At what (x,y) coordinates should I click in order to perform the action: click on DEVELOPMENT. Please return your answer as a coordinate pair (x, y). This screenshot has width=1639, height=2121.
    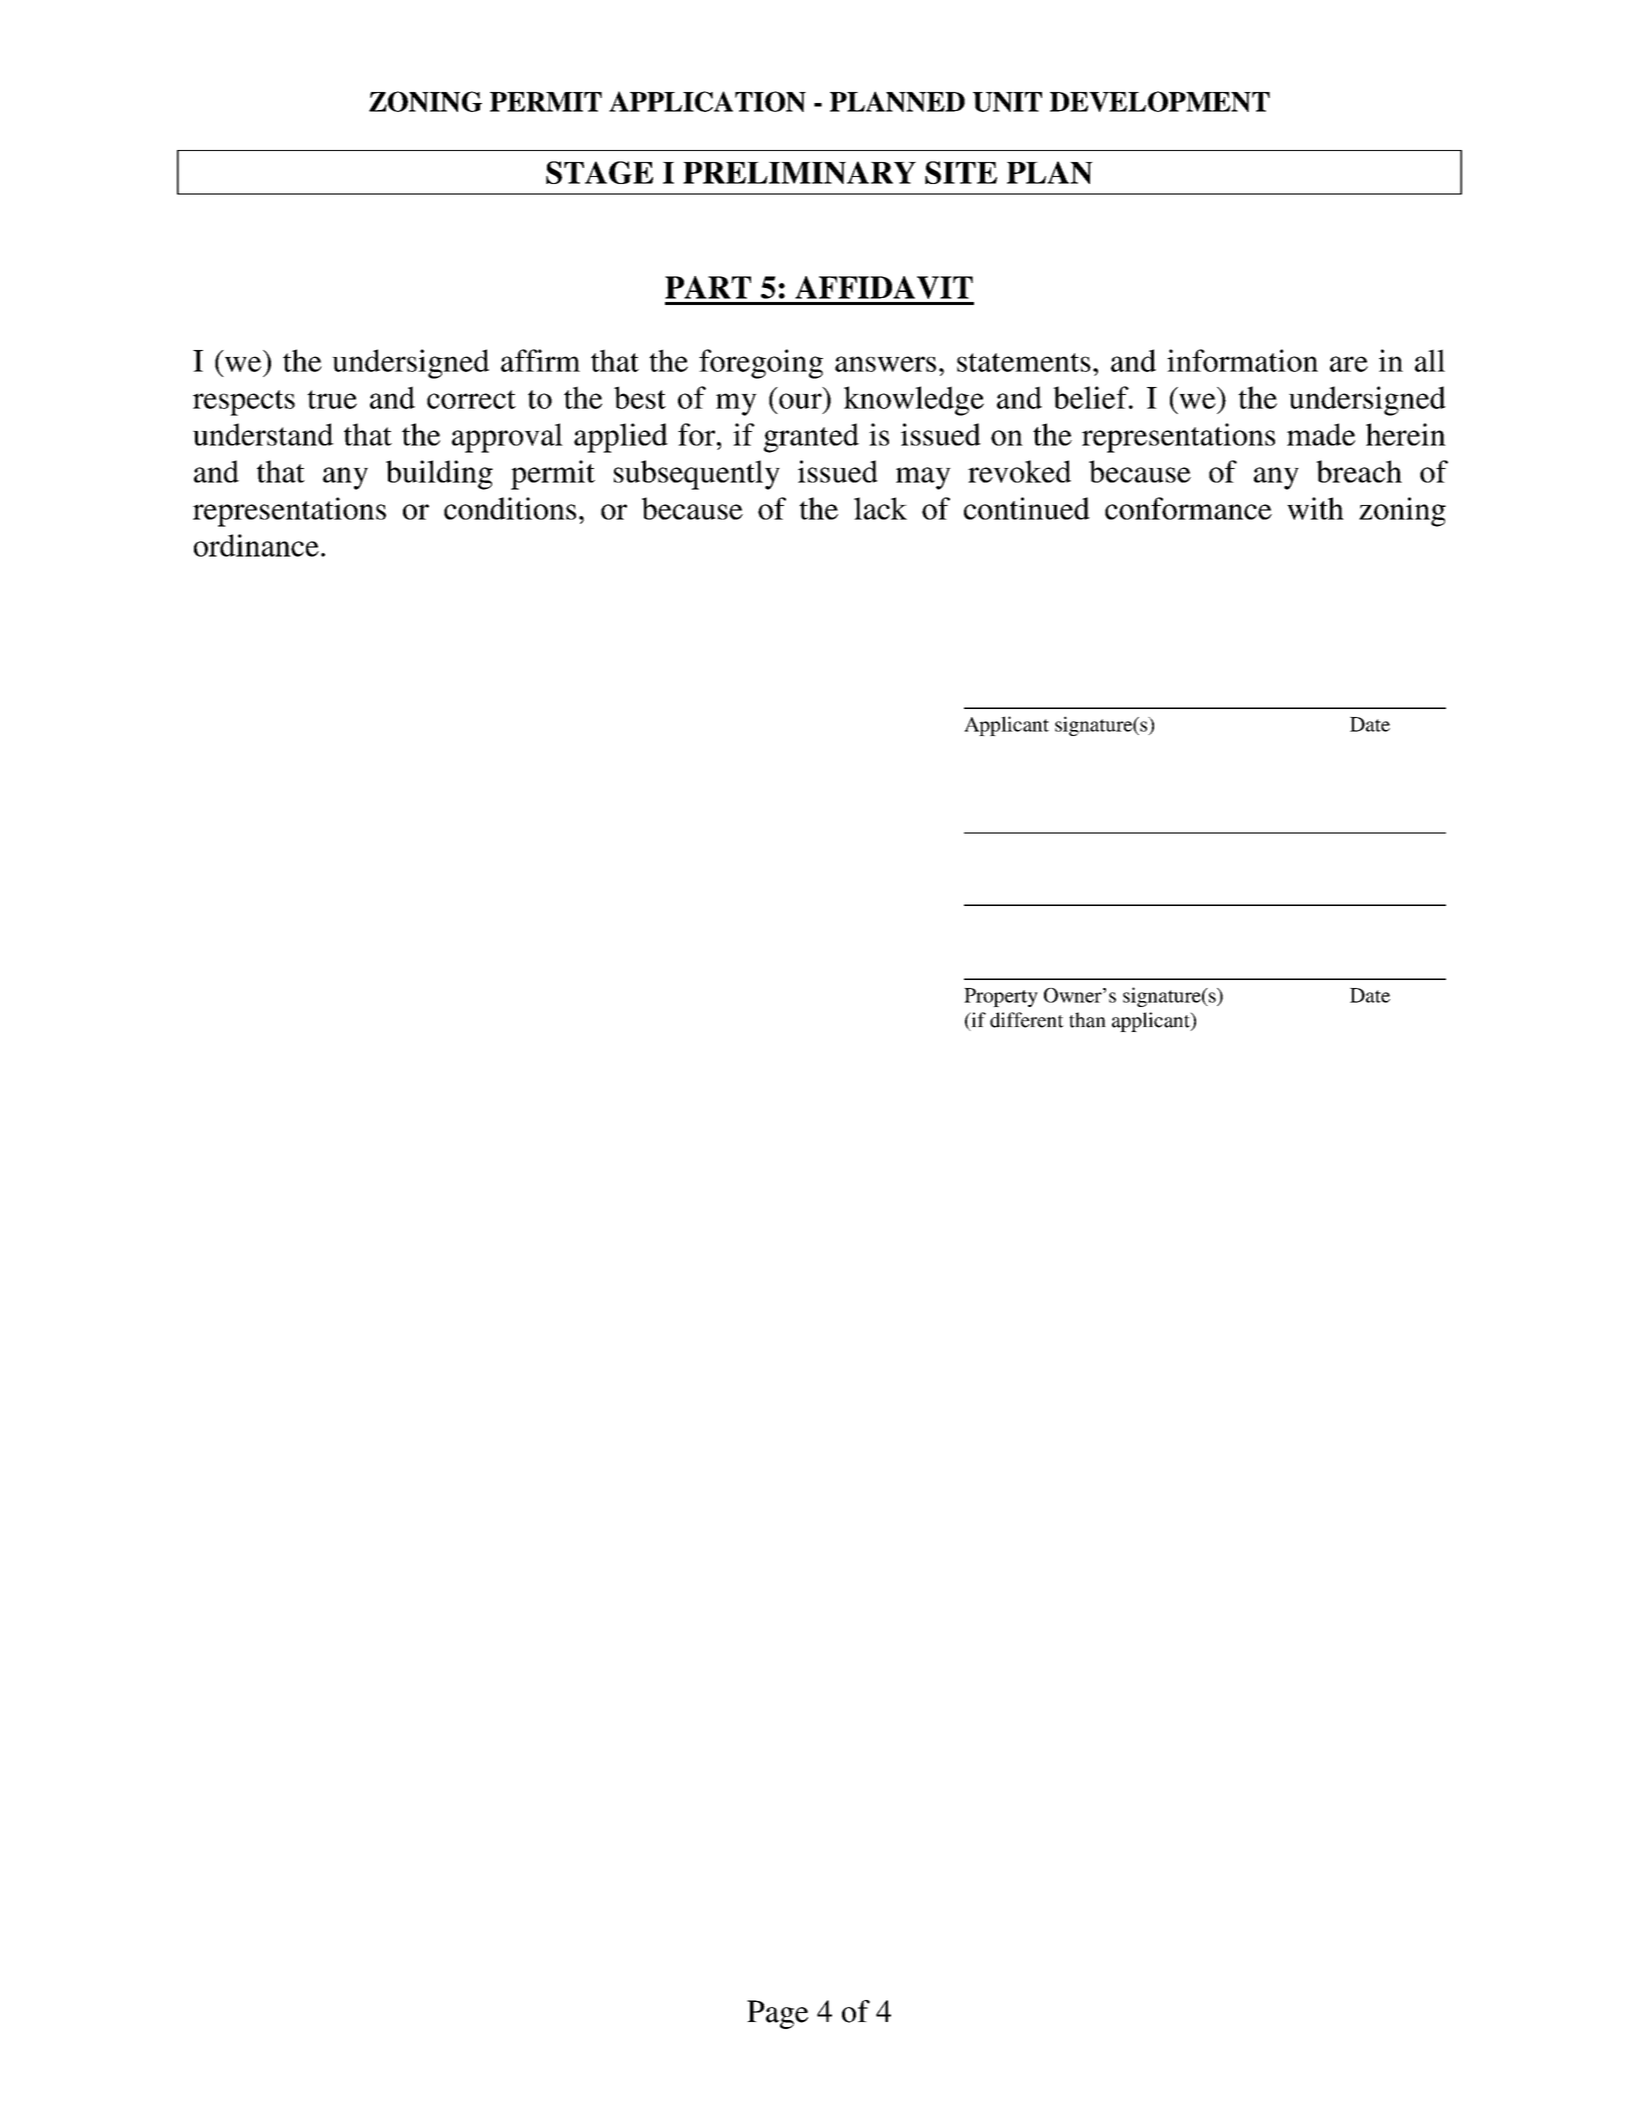
    Looking at the image, I should click on (1160, 101).
